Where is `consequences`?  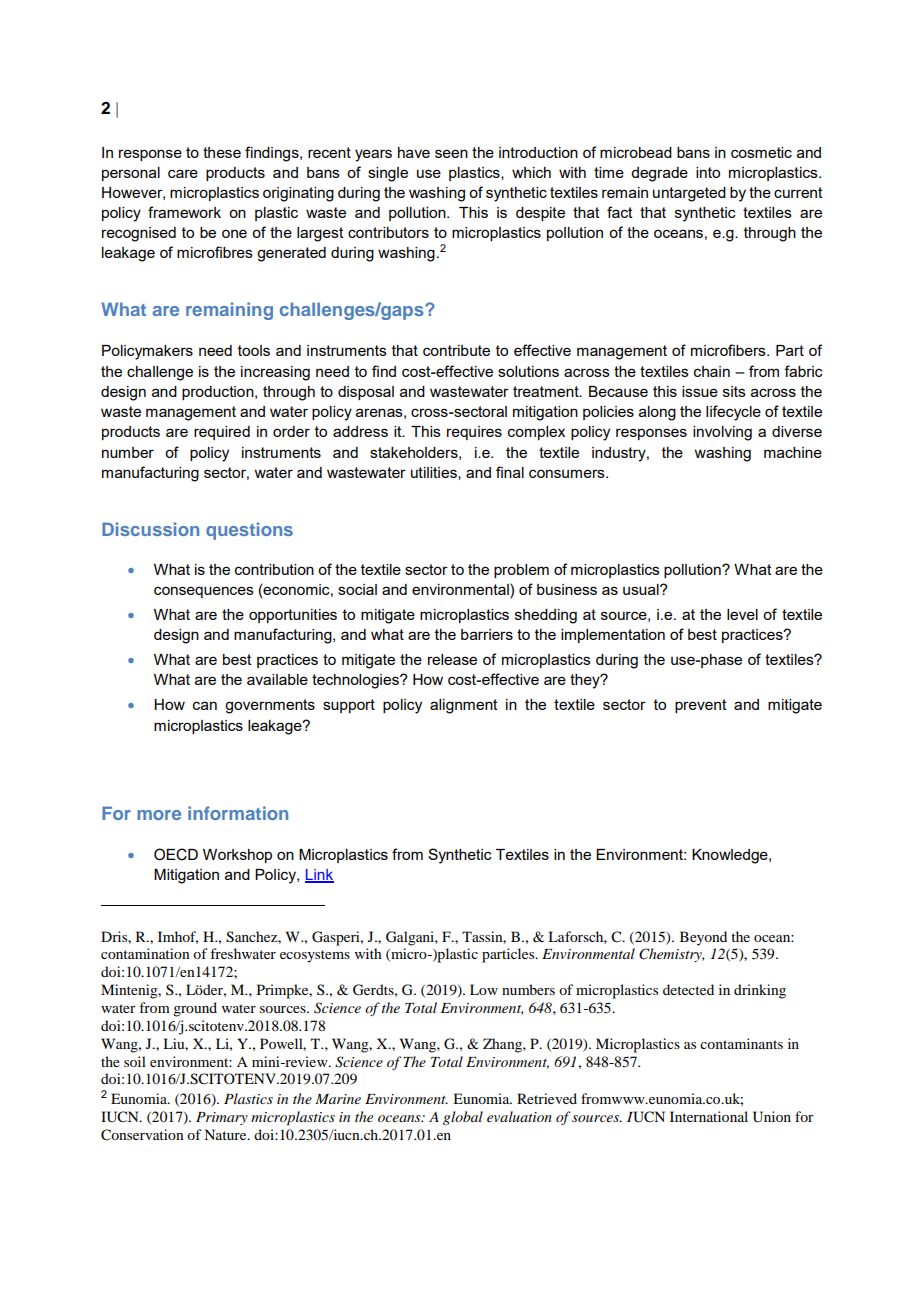
consequences is located at coordinates (204, 592).
